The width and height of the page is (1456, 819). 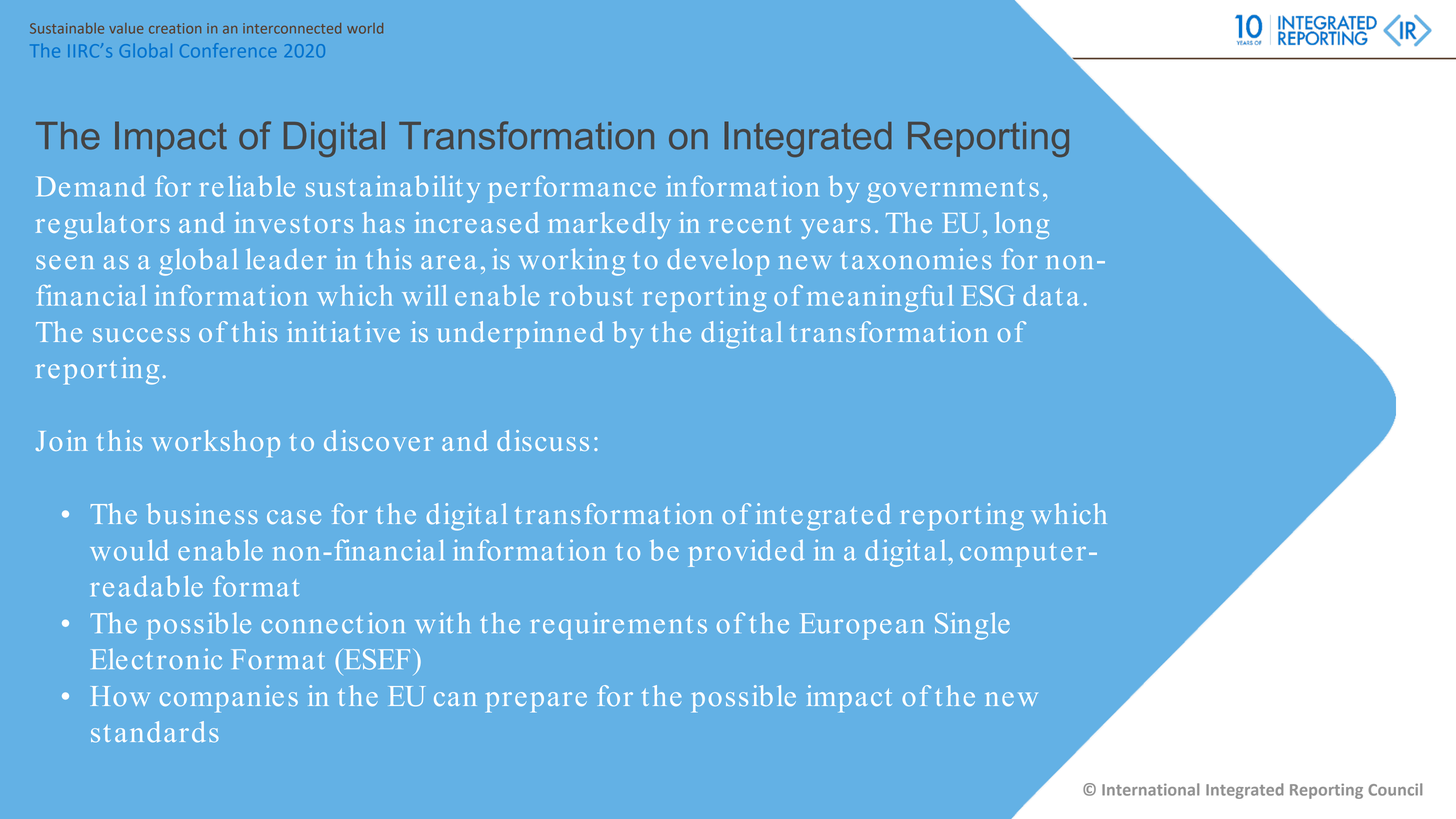 I want to click on International, so click(x=1150, y=789).
